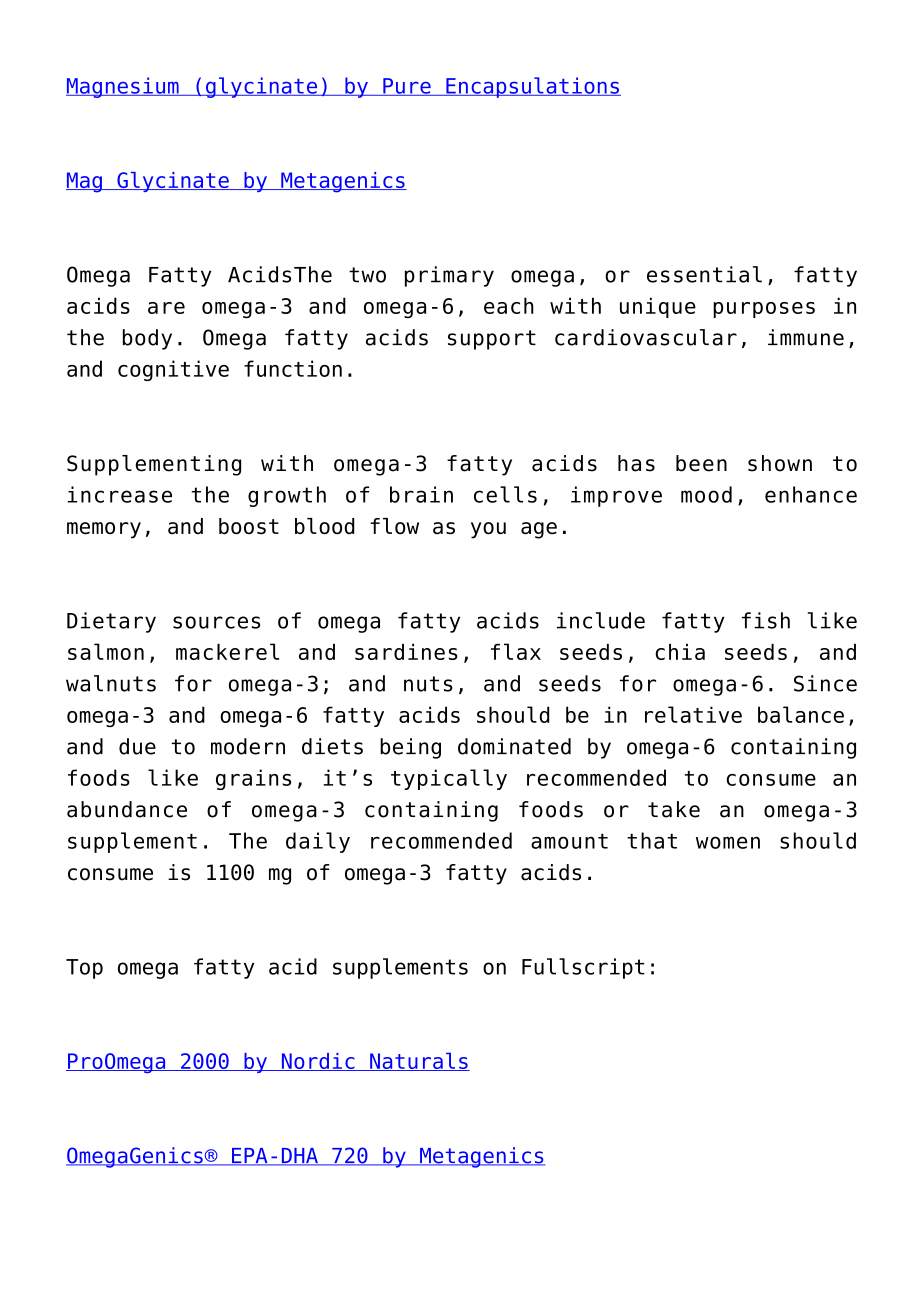 Image resolution: width=924 pixels, height=1308 pixels. Describe the element at coordinates (704, 274) in the screenshot. I see `essential` at that location.
